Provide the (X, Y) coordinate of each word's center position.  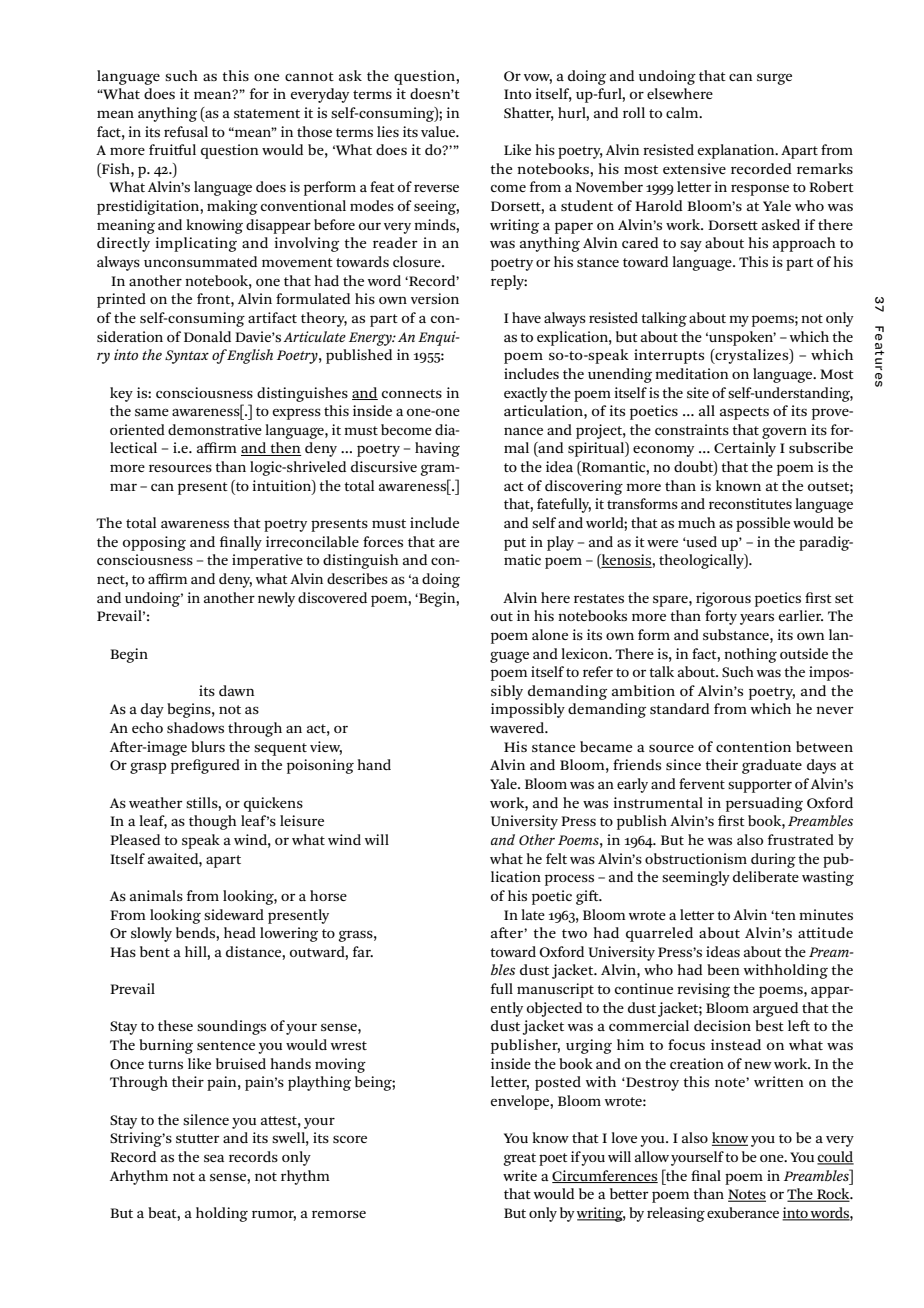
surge (774, 79)
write (520, 1175)
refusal (186, 131)
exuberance (743, 1212)
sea (214, 1158)
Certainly (745, 449)
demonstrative (215, 429)
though (213, 822)
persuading (764, 804)
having (437, 449)
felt (556, 858)
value (439, 131)
